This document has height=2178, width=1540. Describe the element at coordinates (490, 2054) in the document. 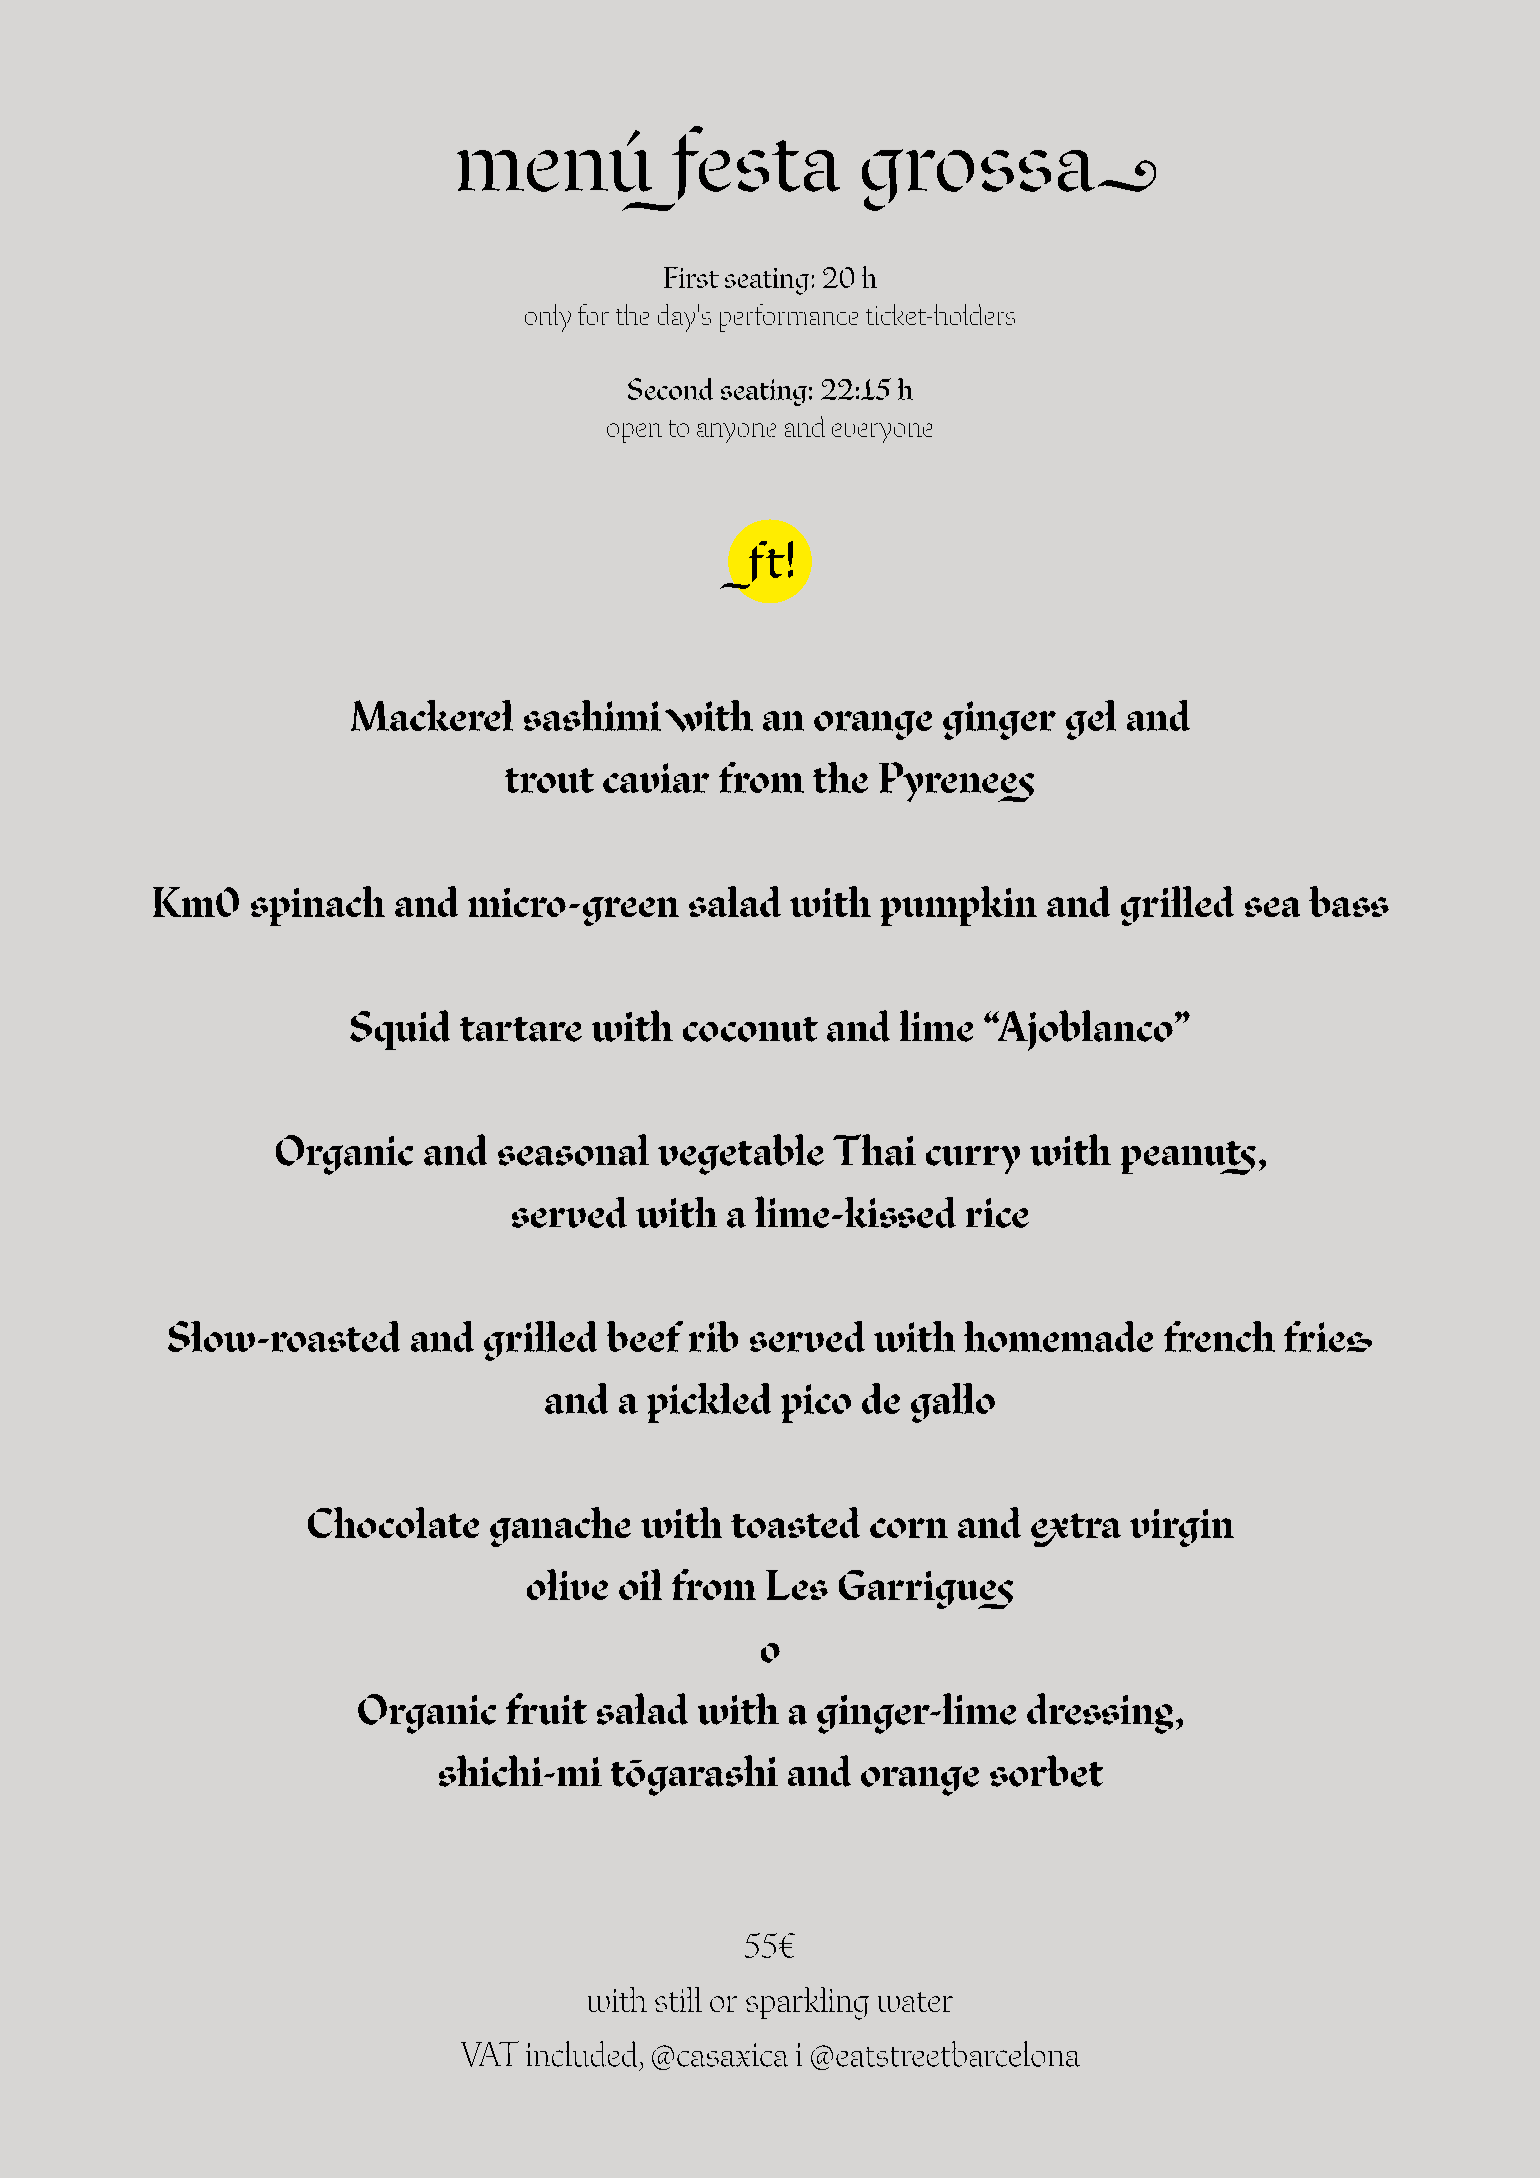

I see `VAT` at that location.
